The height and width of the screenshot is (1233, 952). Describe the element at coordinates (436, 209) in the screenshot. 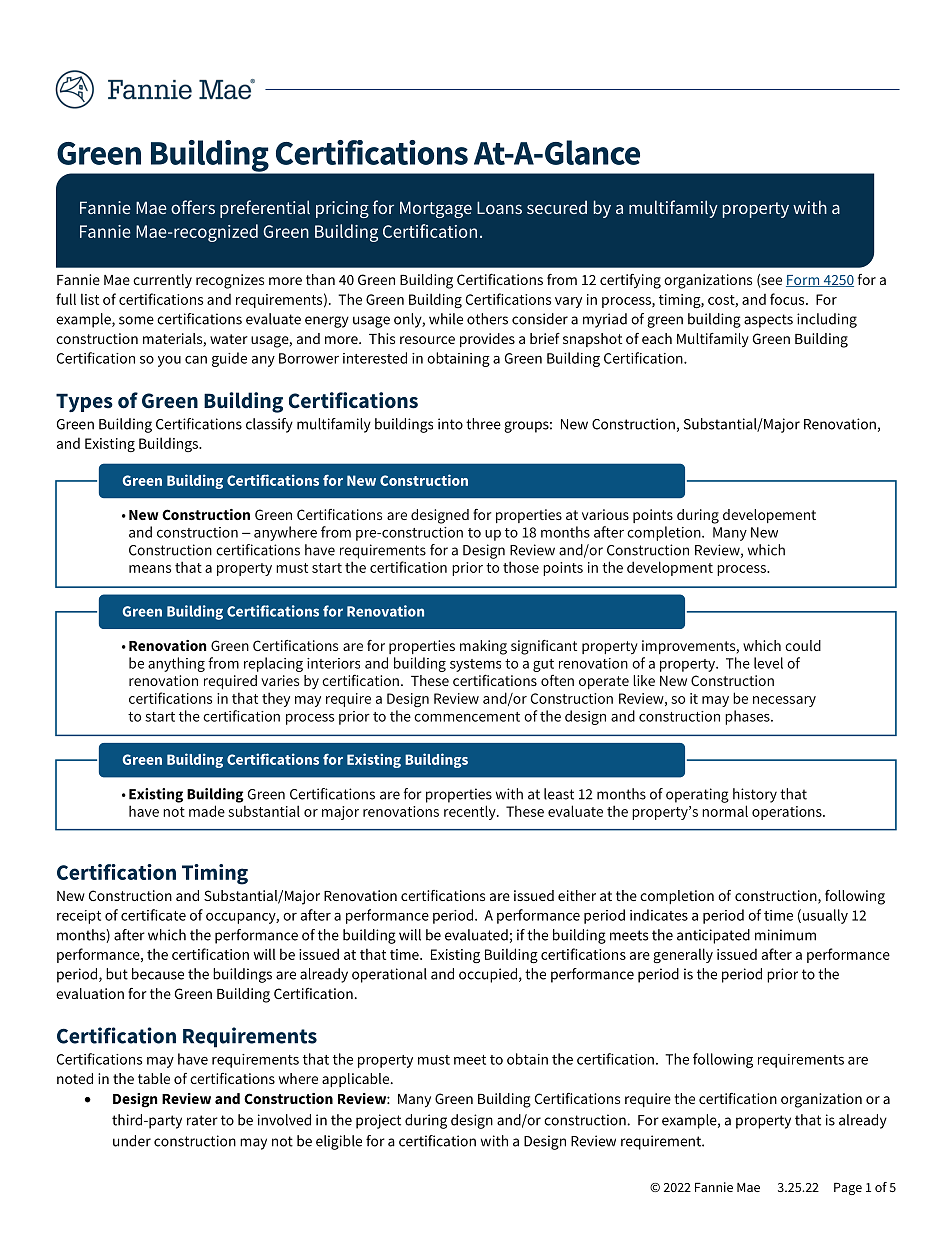

I see `Mortgage` at that location.
